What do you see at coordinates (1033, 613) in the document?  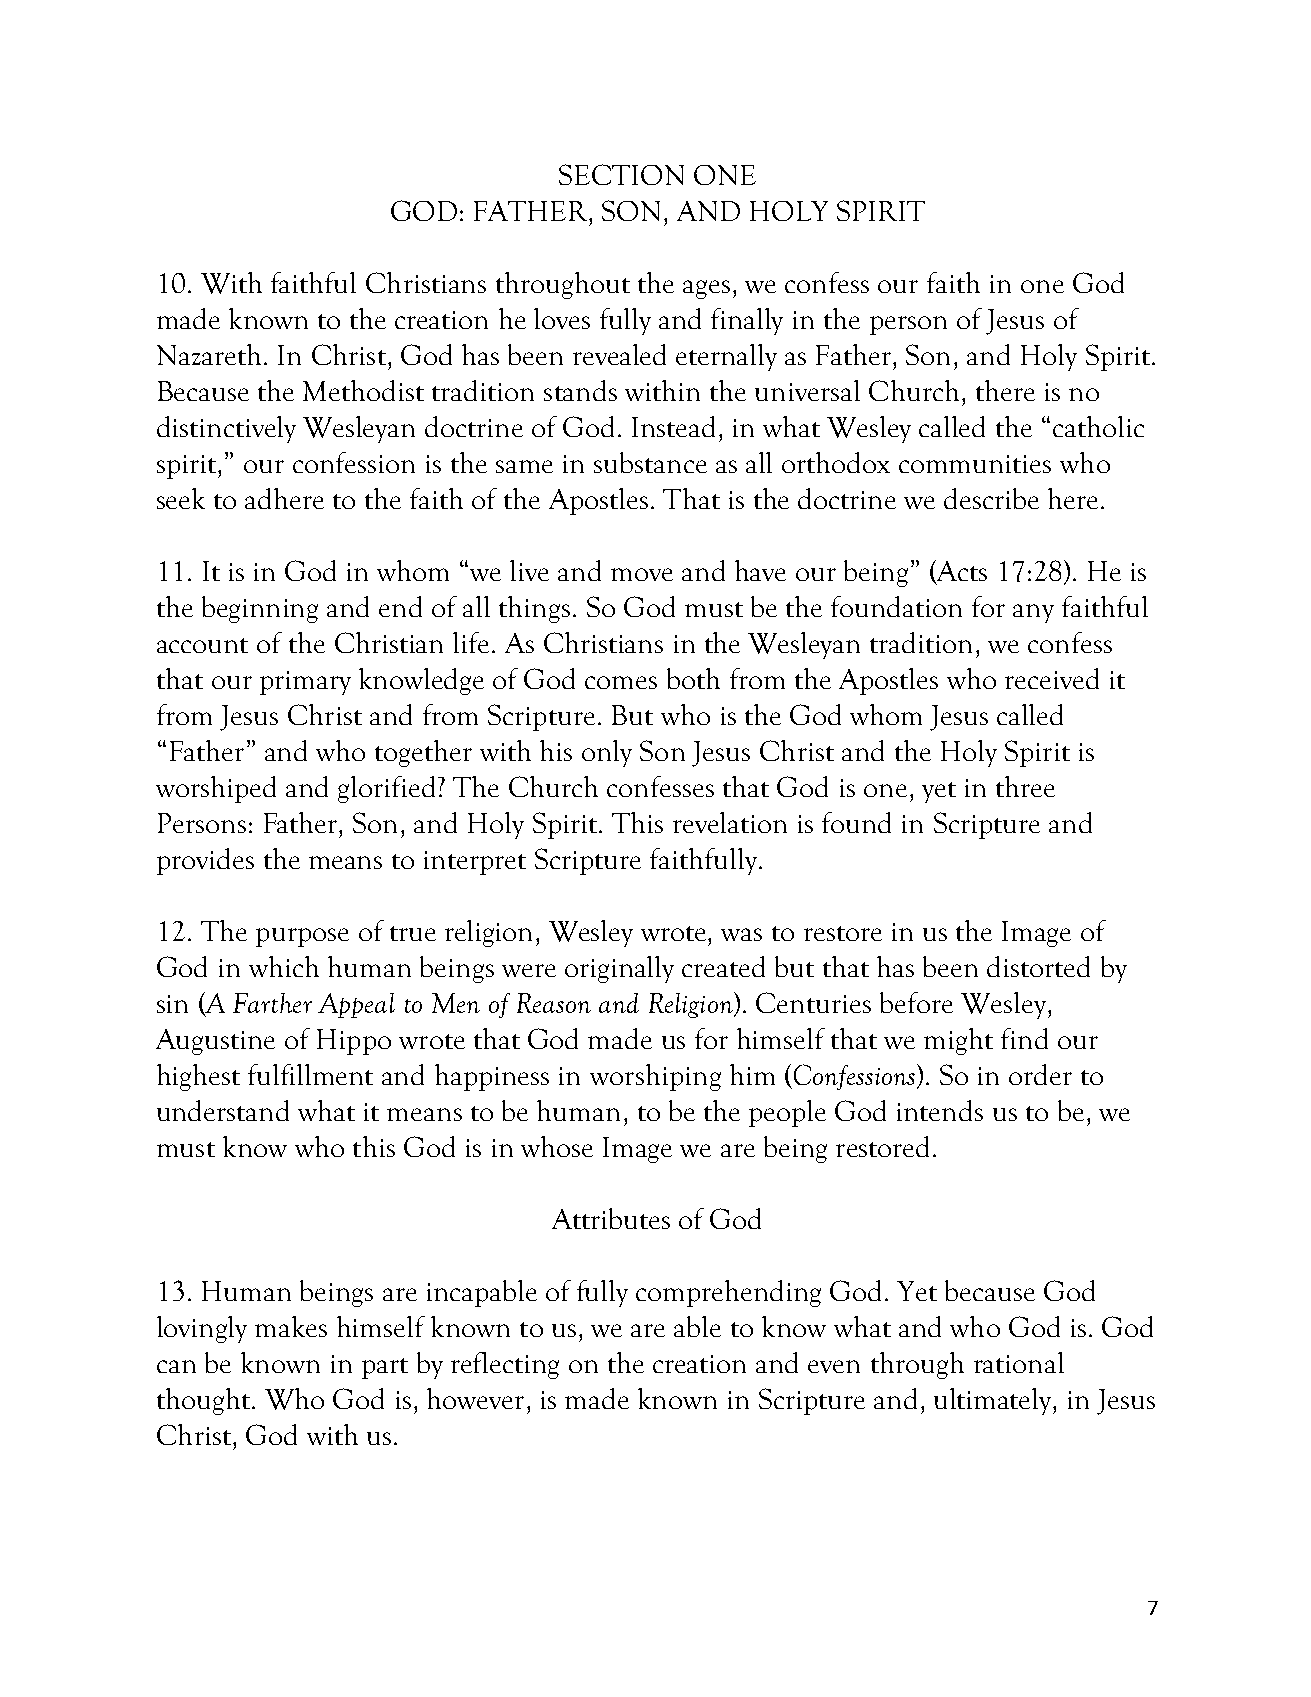 I see `any` at bounding box center [1033, 613].
